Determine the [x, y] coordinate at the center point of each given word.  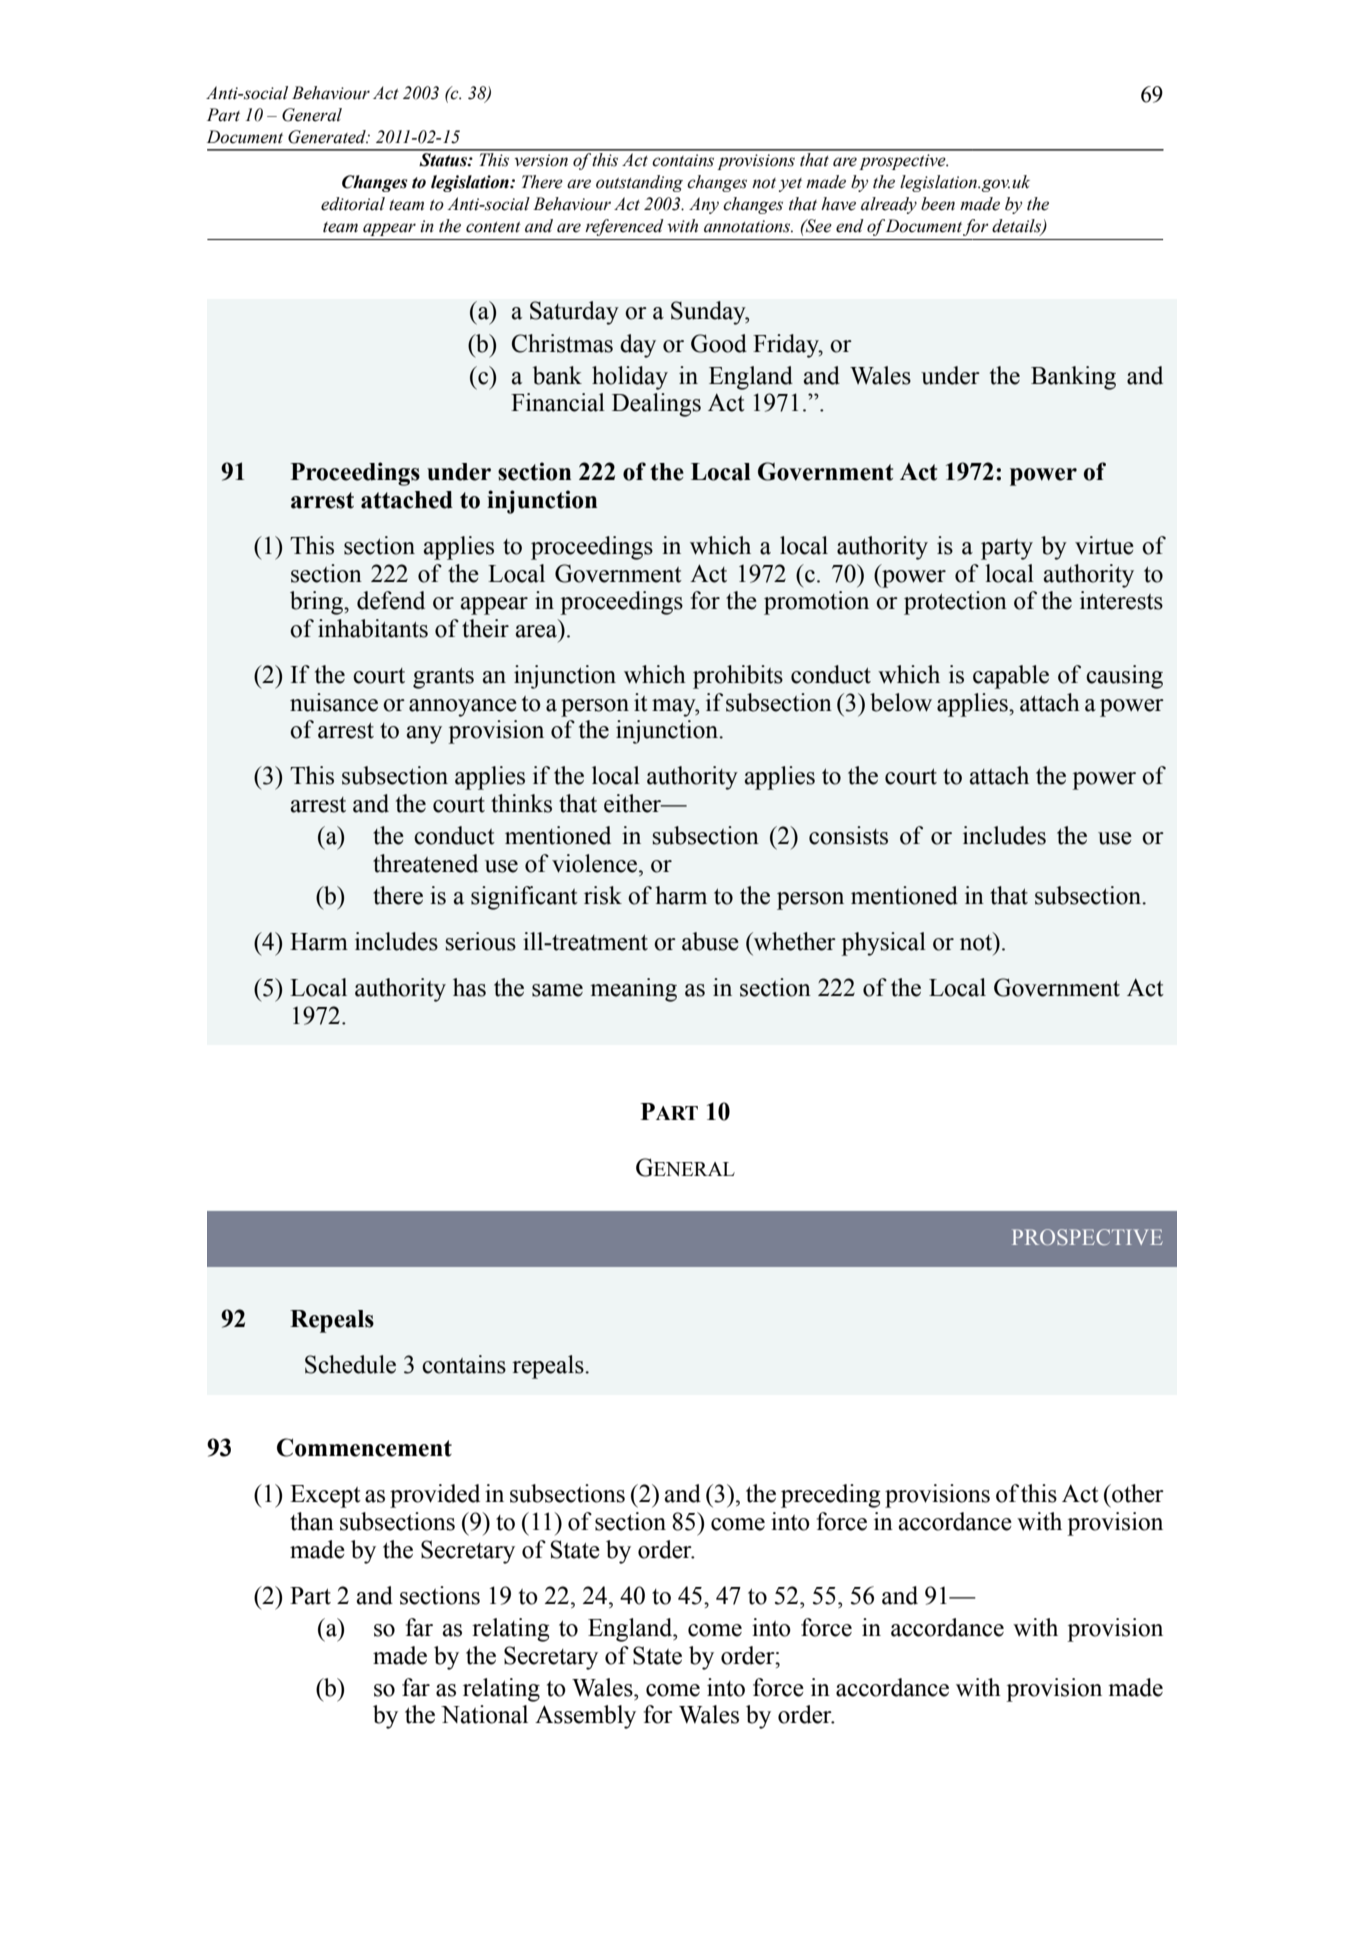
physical [883, 944]
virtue [1104, 545]
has [469, 987]
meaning [633, 990]
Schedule [350, 1364]
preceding [830, 1496]
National [484, 1714]
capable [1011, 677]
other [1137, 1493]
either [634, 803]
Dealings [656, 405]
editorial [353, 204]
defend [391, 600]
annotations [748, 226]
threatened [425, 863]
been [938, 204]
